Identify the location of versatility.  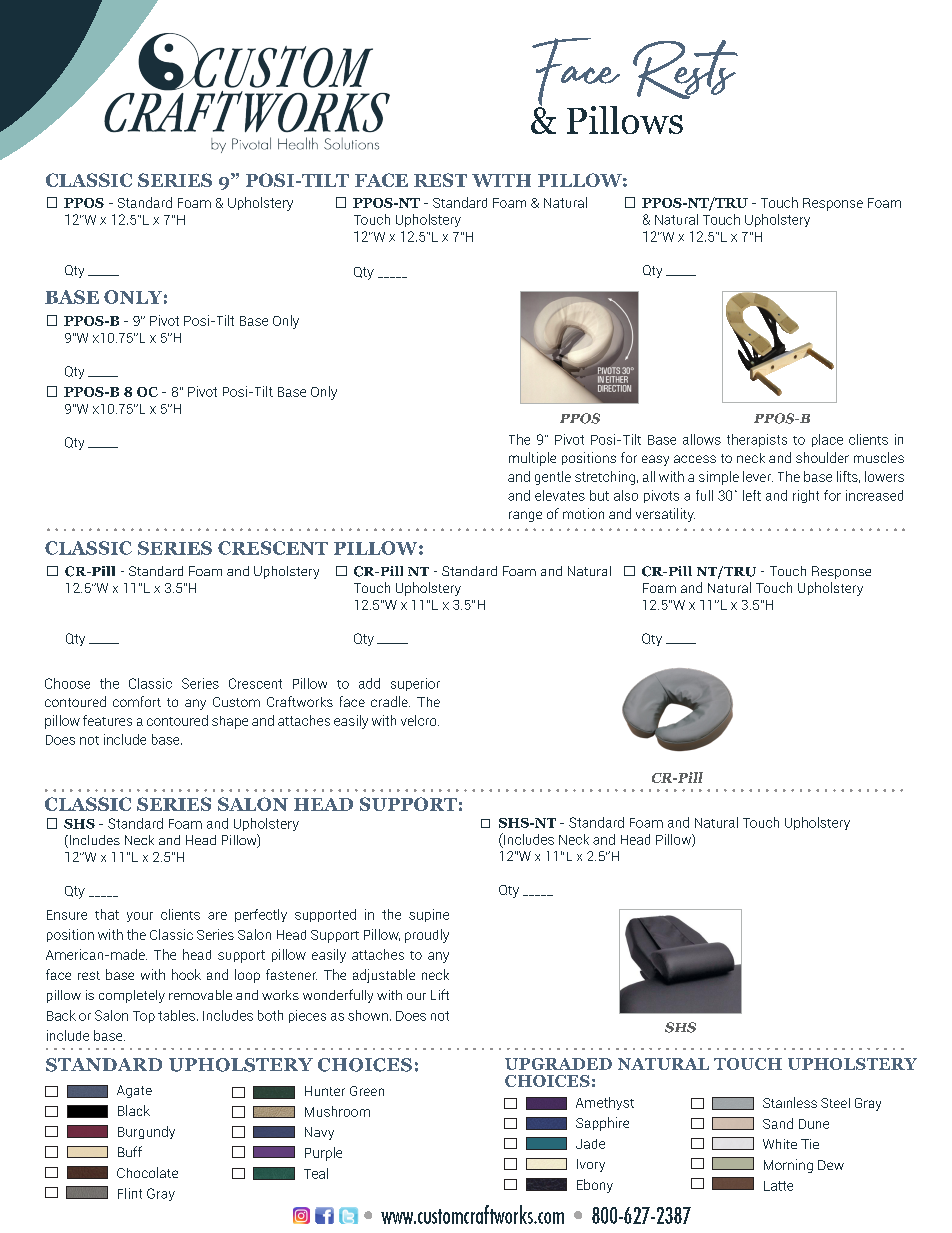
(665, 515).
